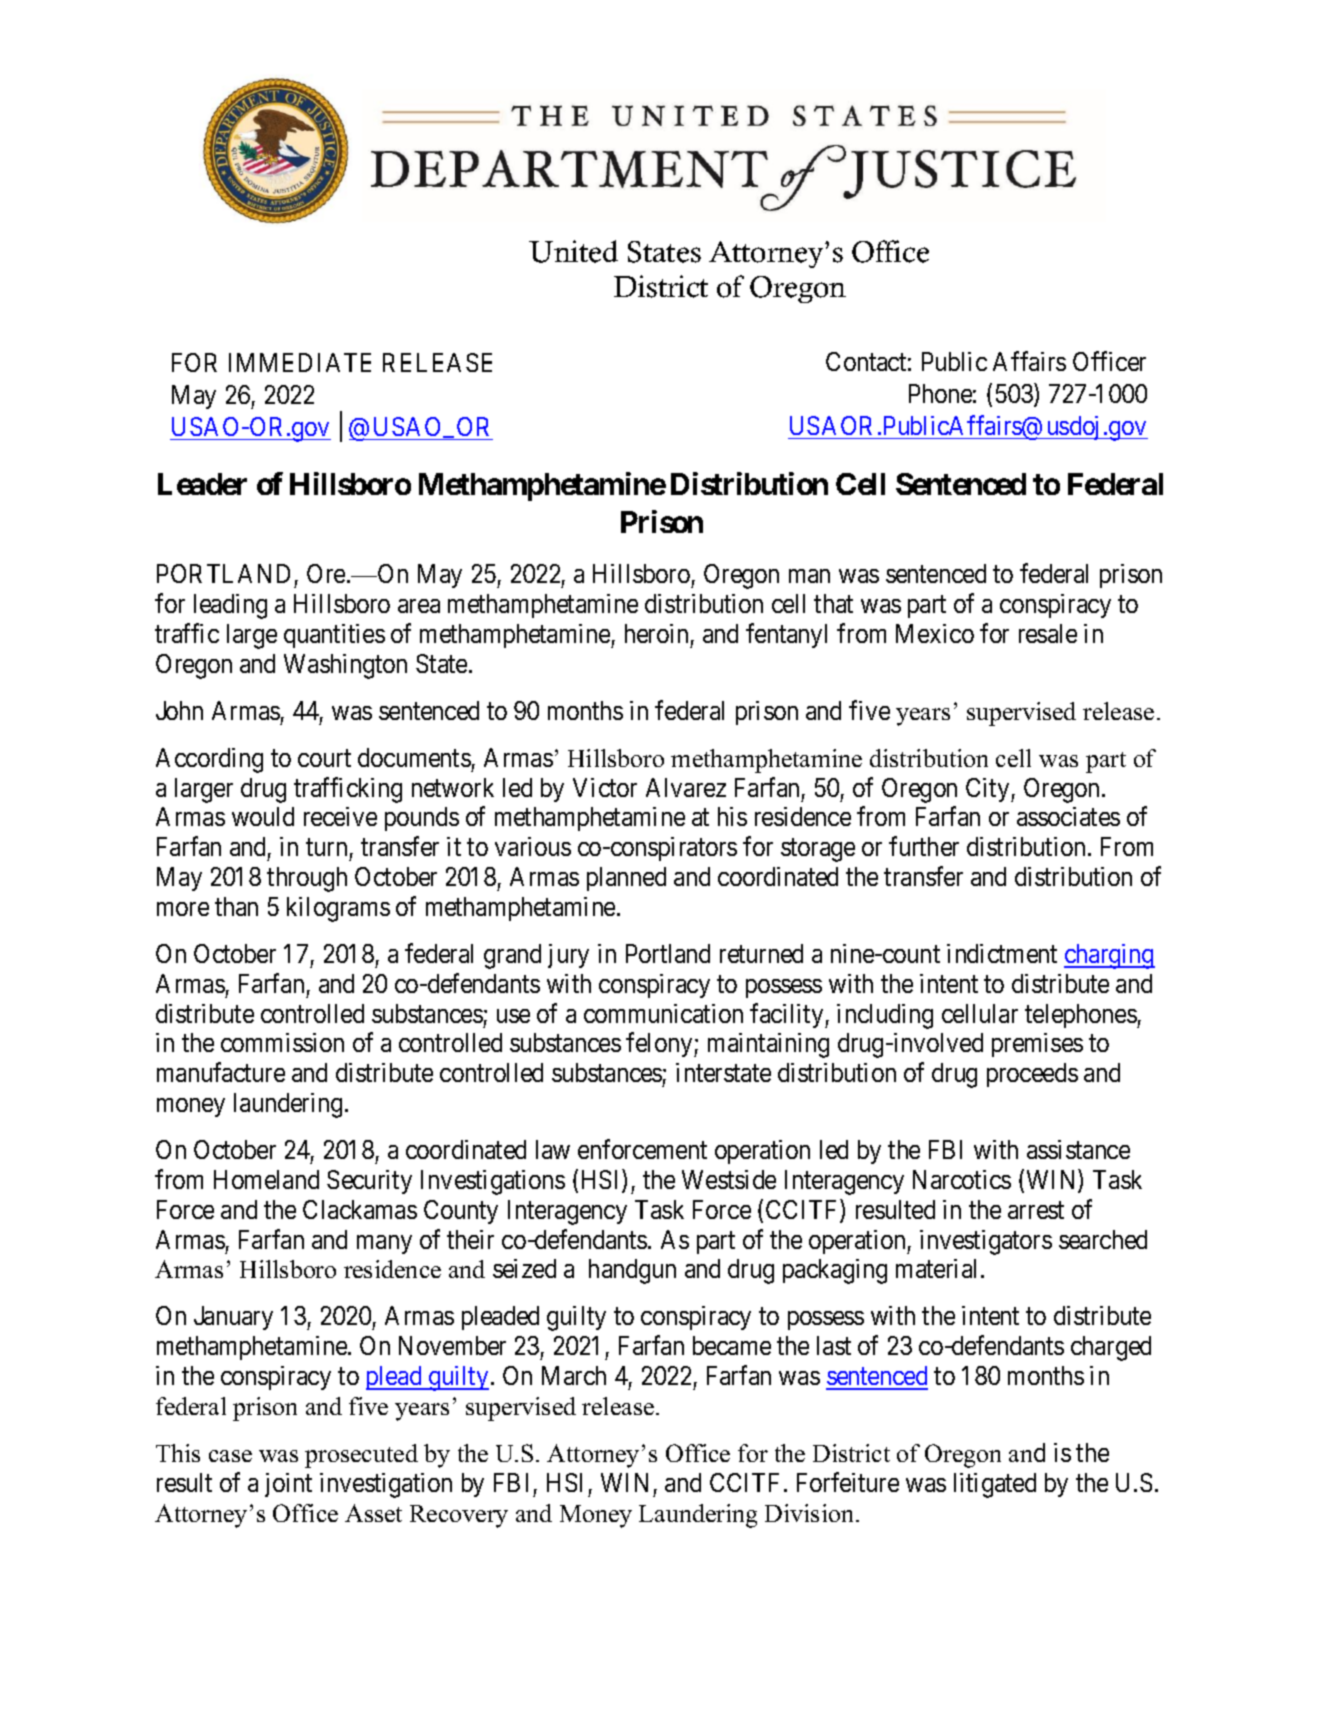 This image has height=1711, width=1322. Describe the element at coordinates (307, 879) in the image. I see `through` at that location.
